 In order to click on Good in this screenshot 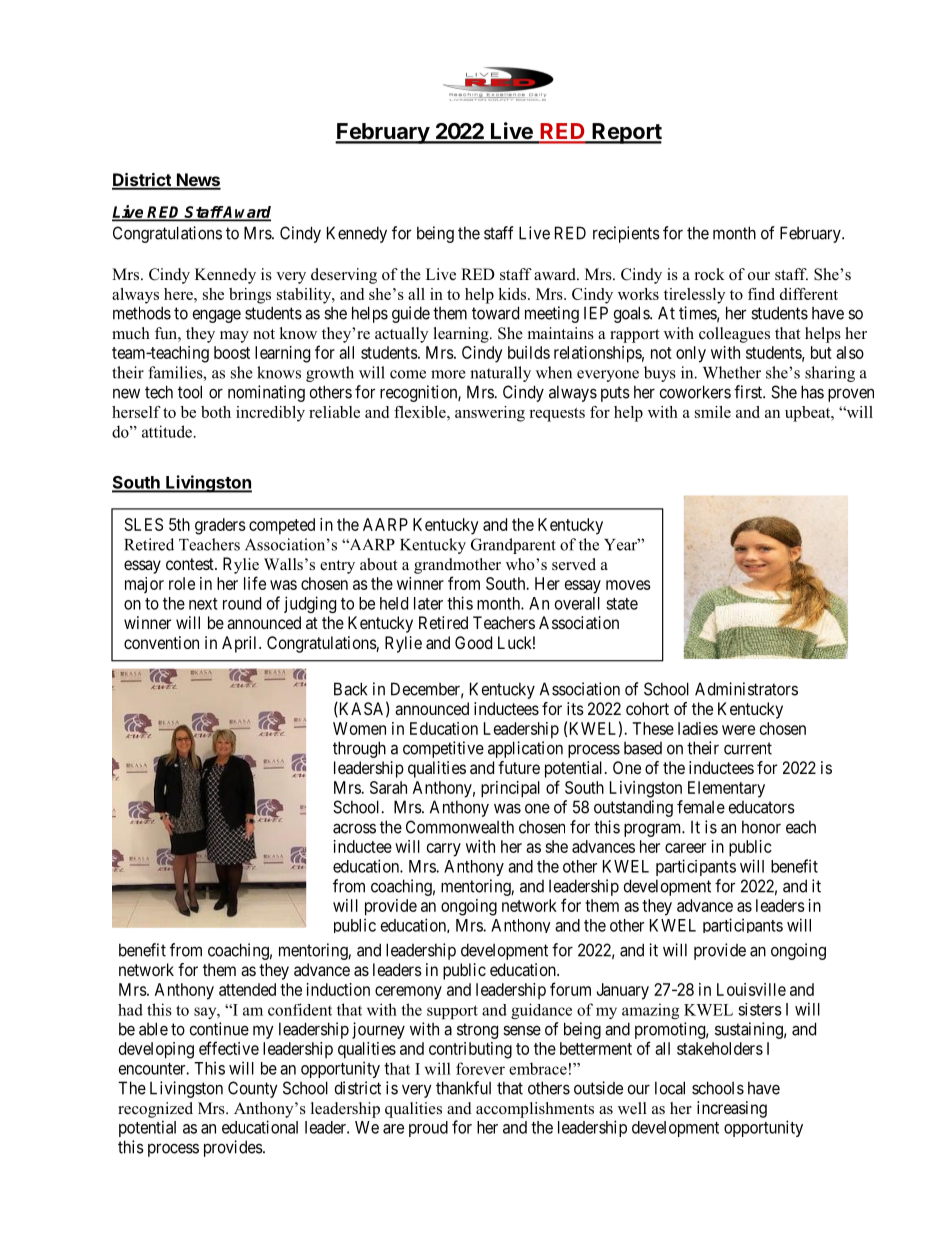, I will do `click(473, 642)`.
